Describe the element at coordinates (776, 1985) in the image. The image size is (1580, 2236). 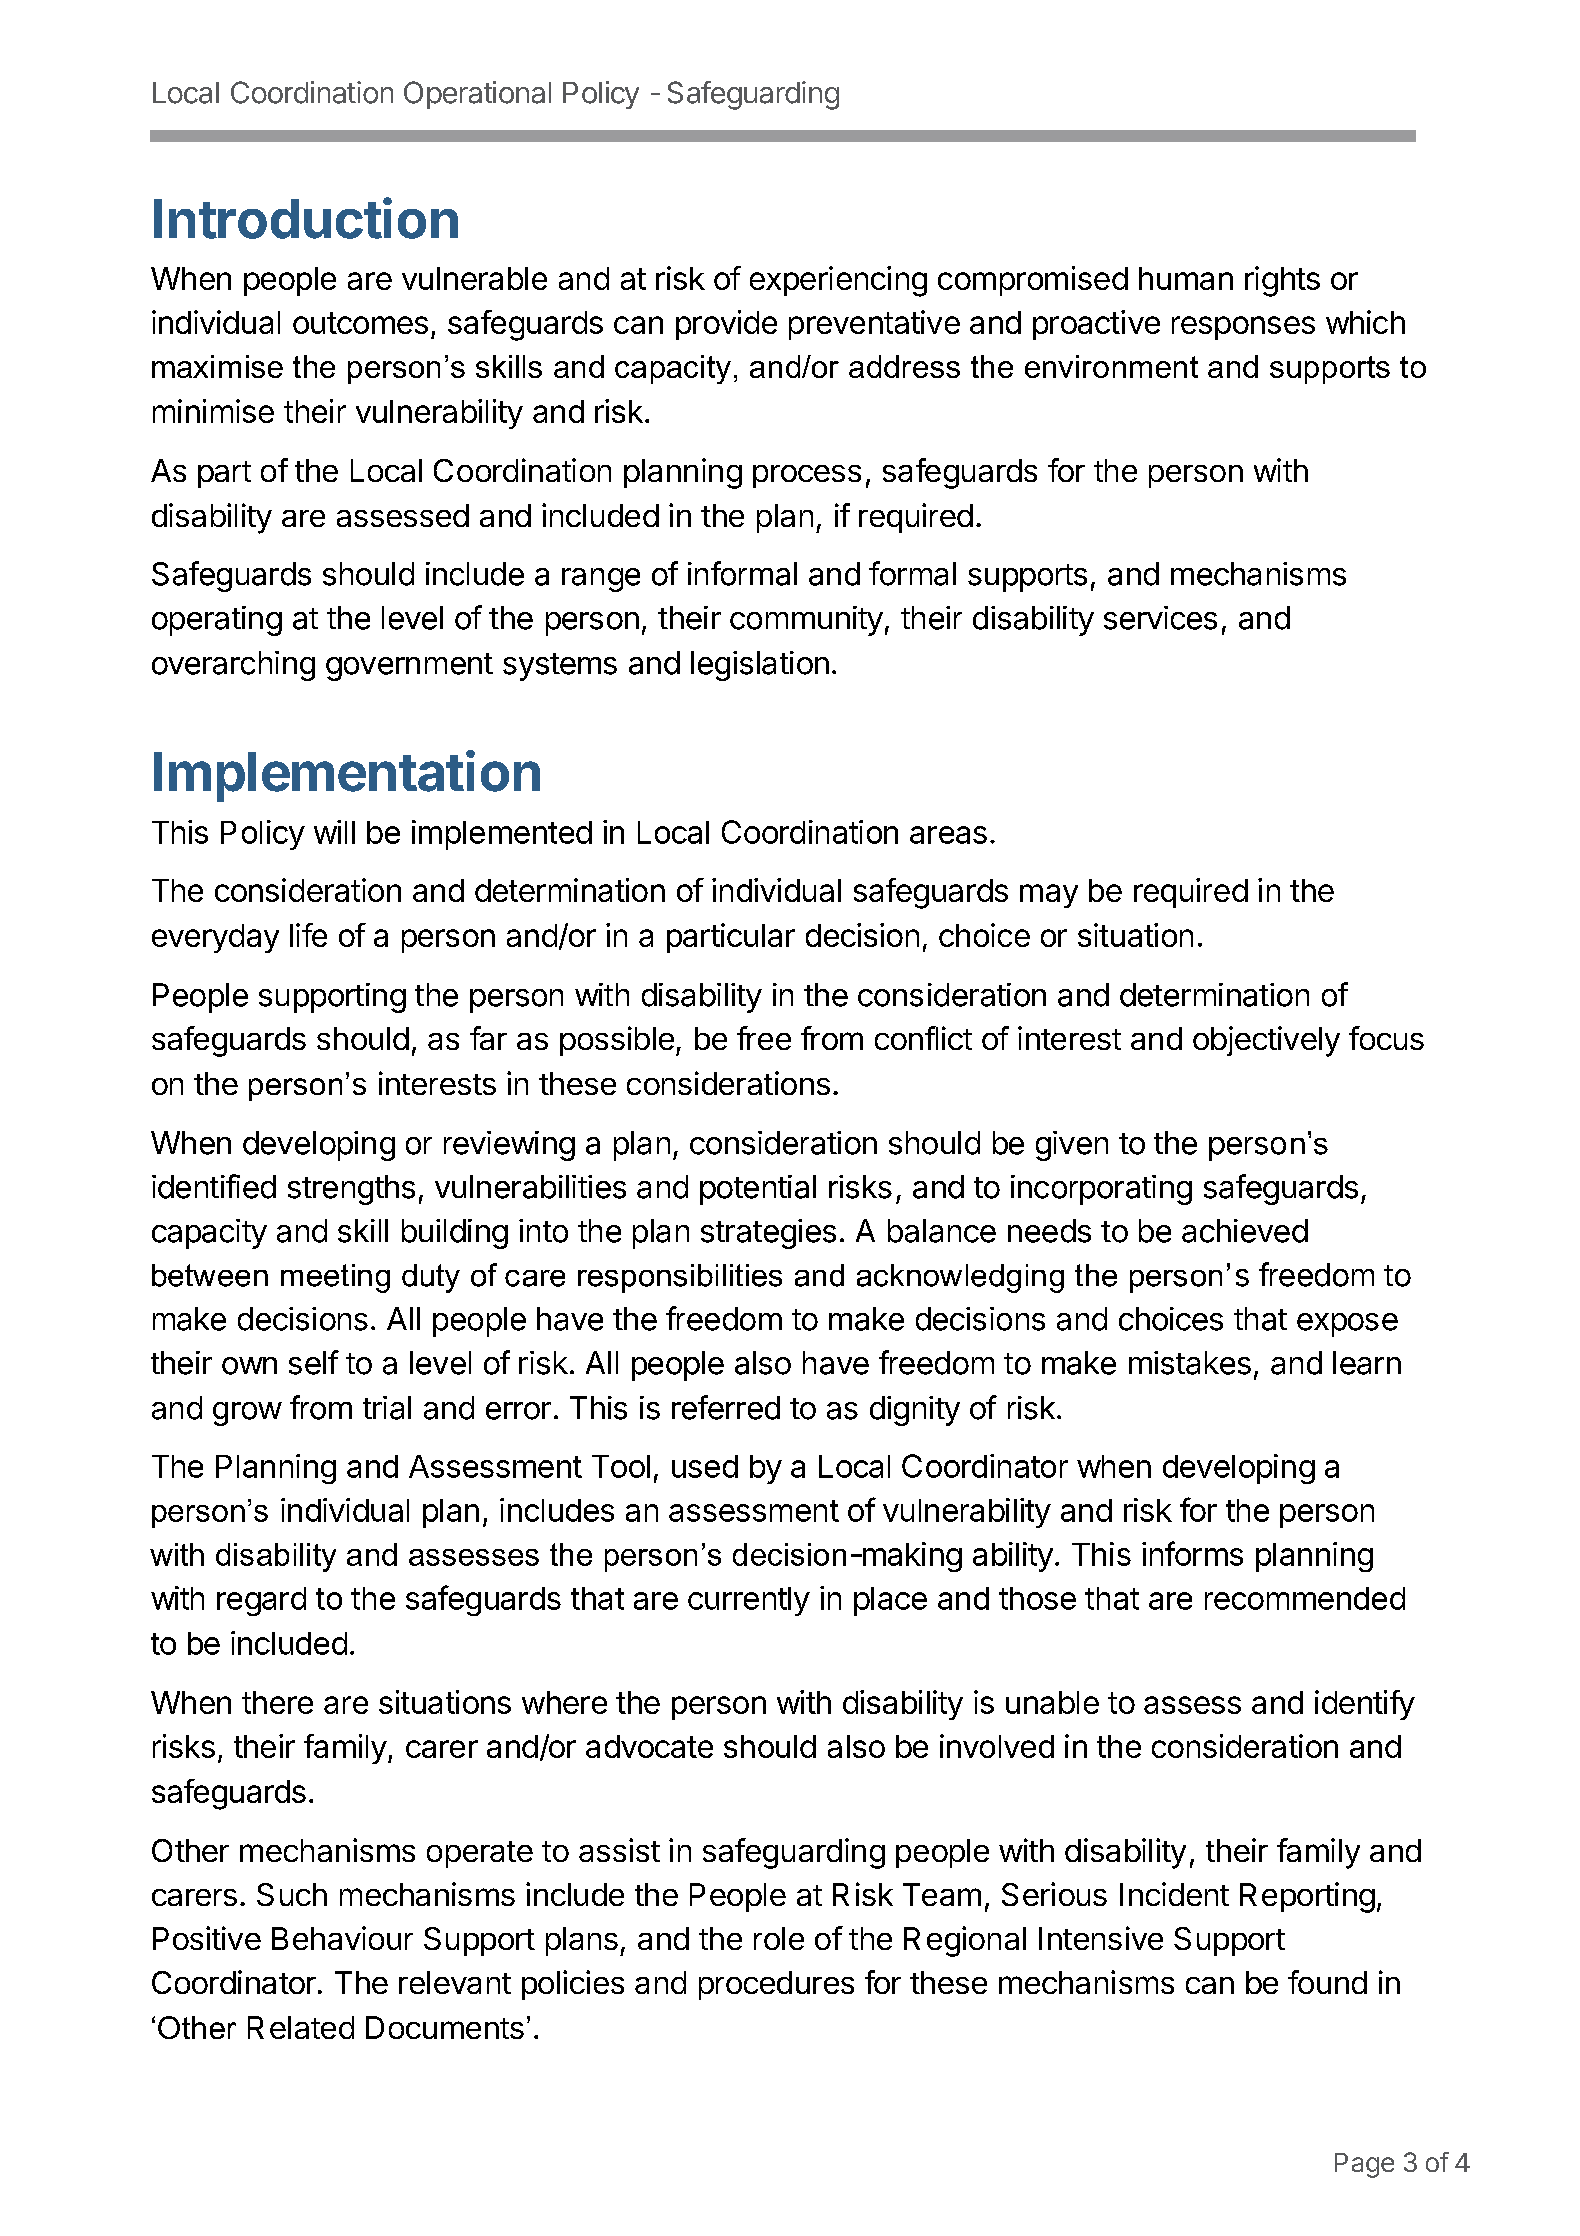
I see `procedures` at that location.
